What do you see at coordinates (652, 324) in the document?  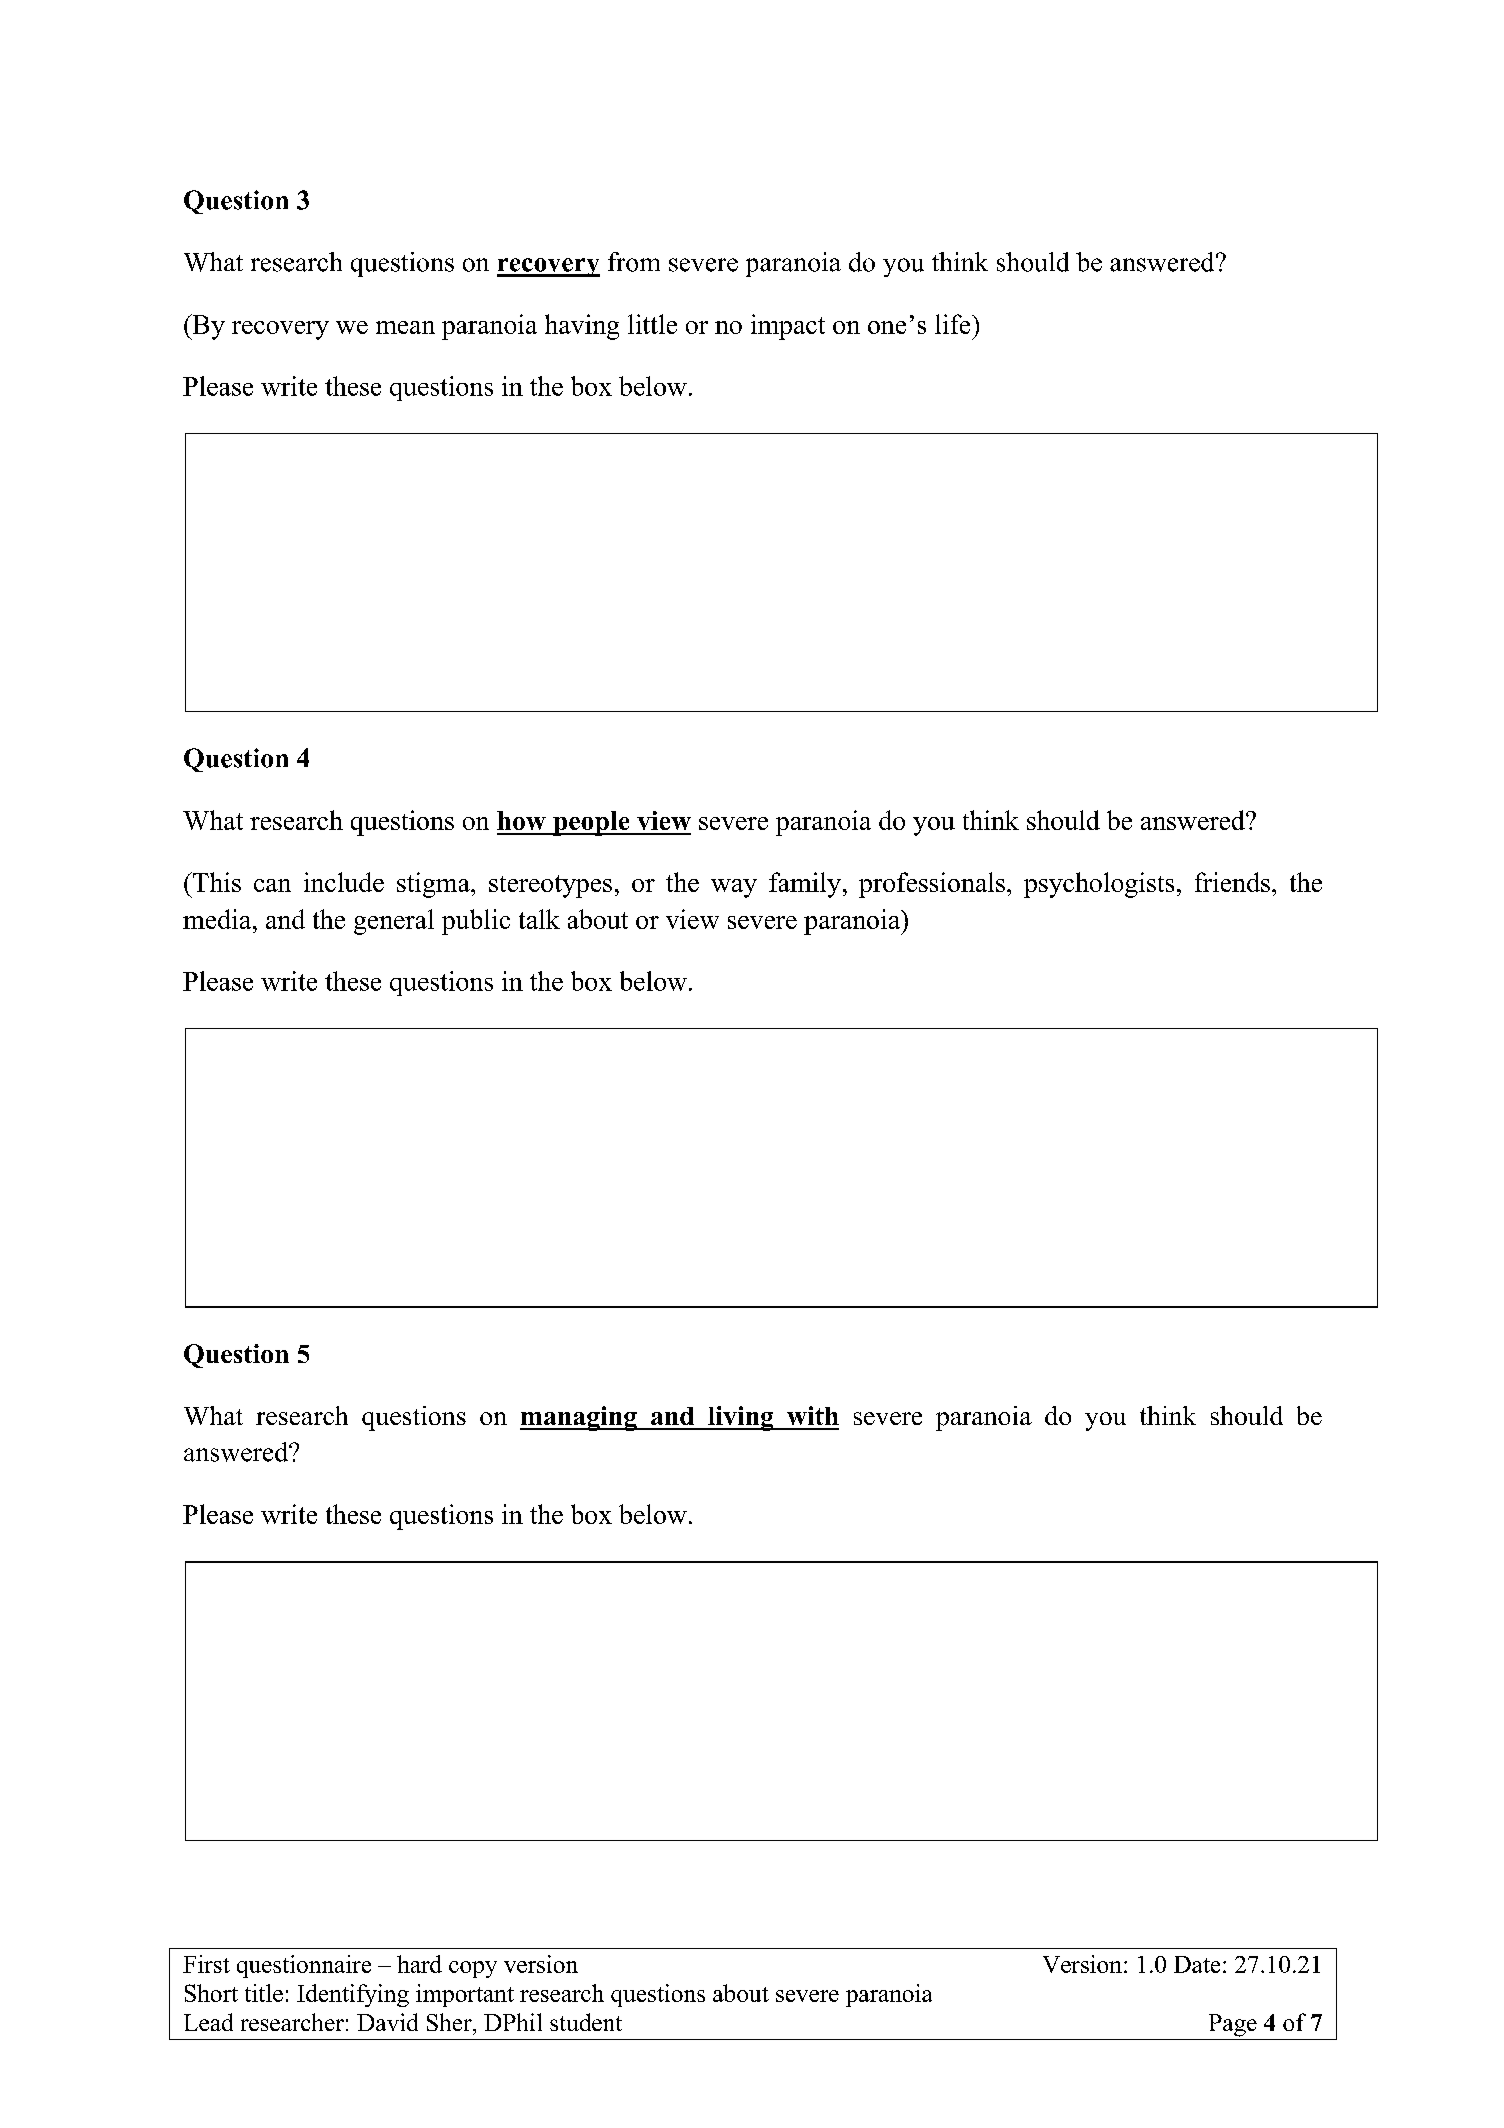 I see `little` at bounding box center [652, 324].
